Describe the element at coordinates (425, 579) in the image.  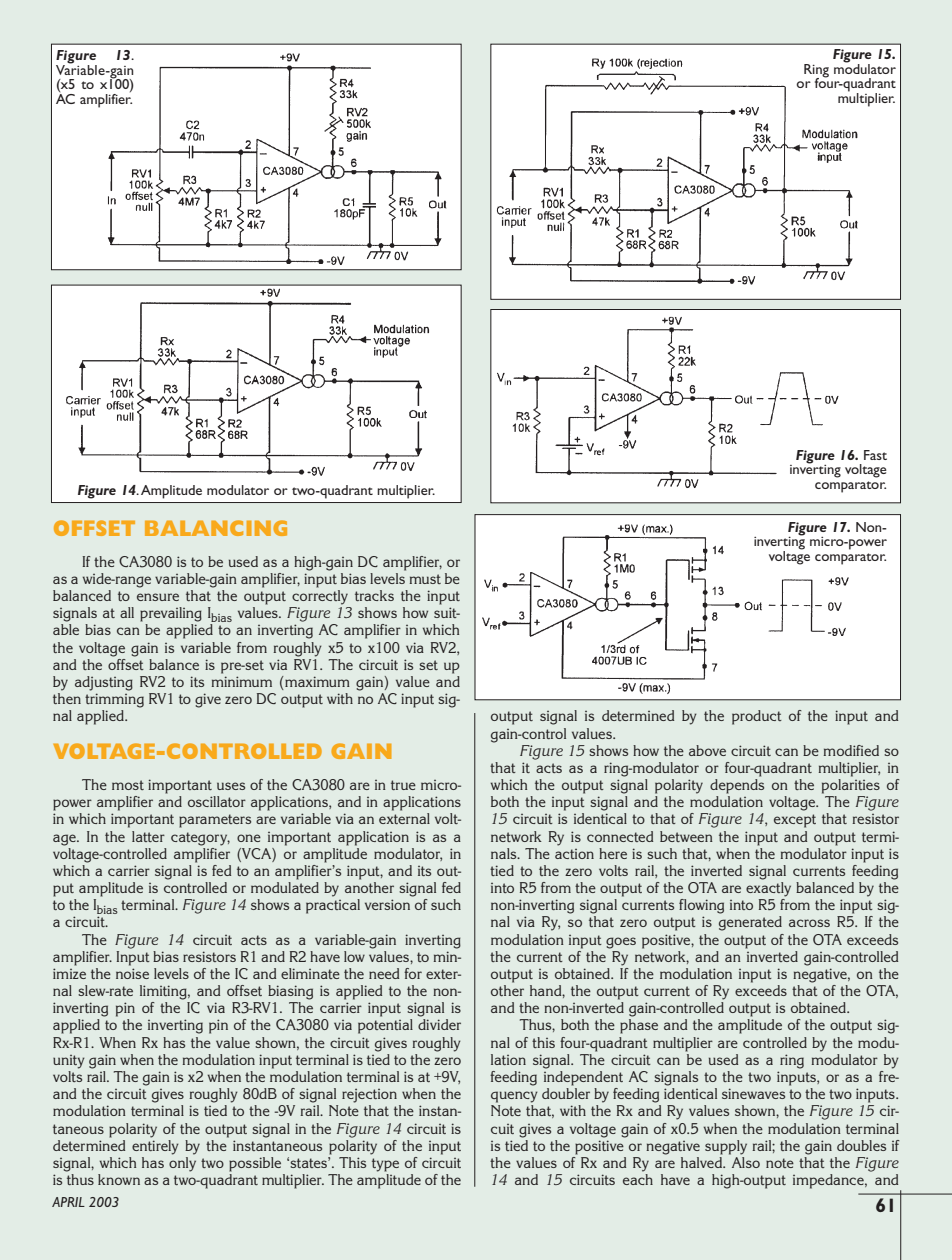
I see `must` at that location.
